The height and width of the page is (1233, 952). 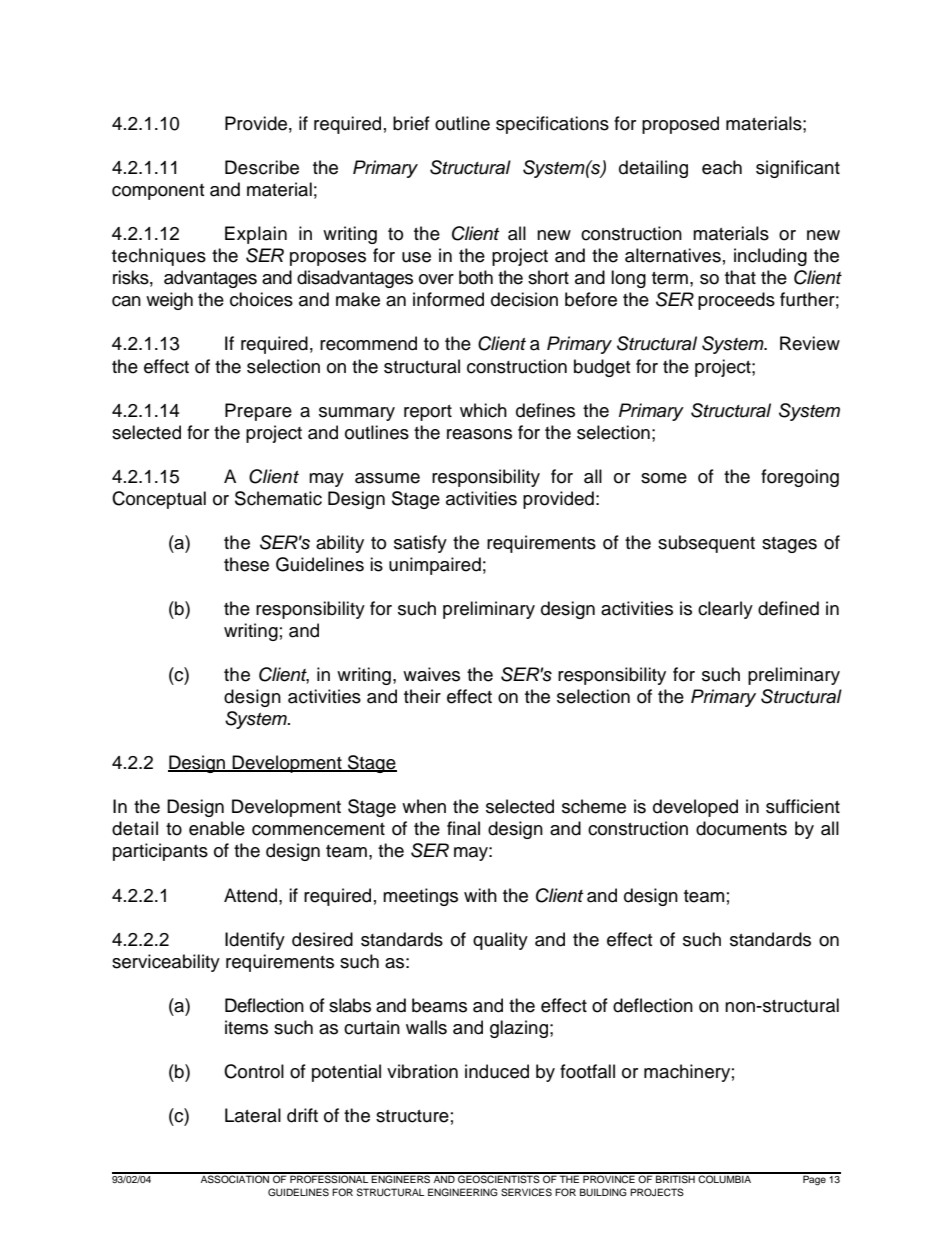 I want to click on specifications, so click(x=552, y=125).
